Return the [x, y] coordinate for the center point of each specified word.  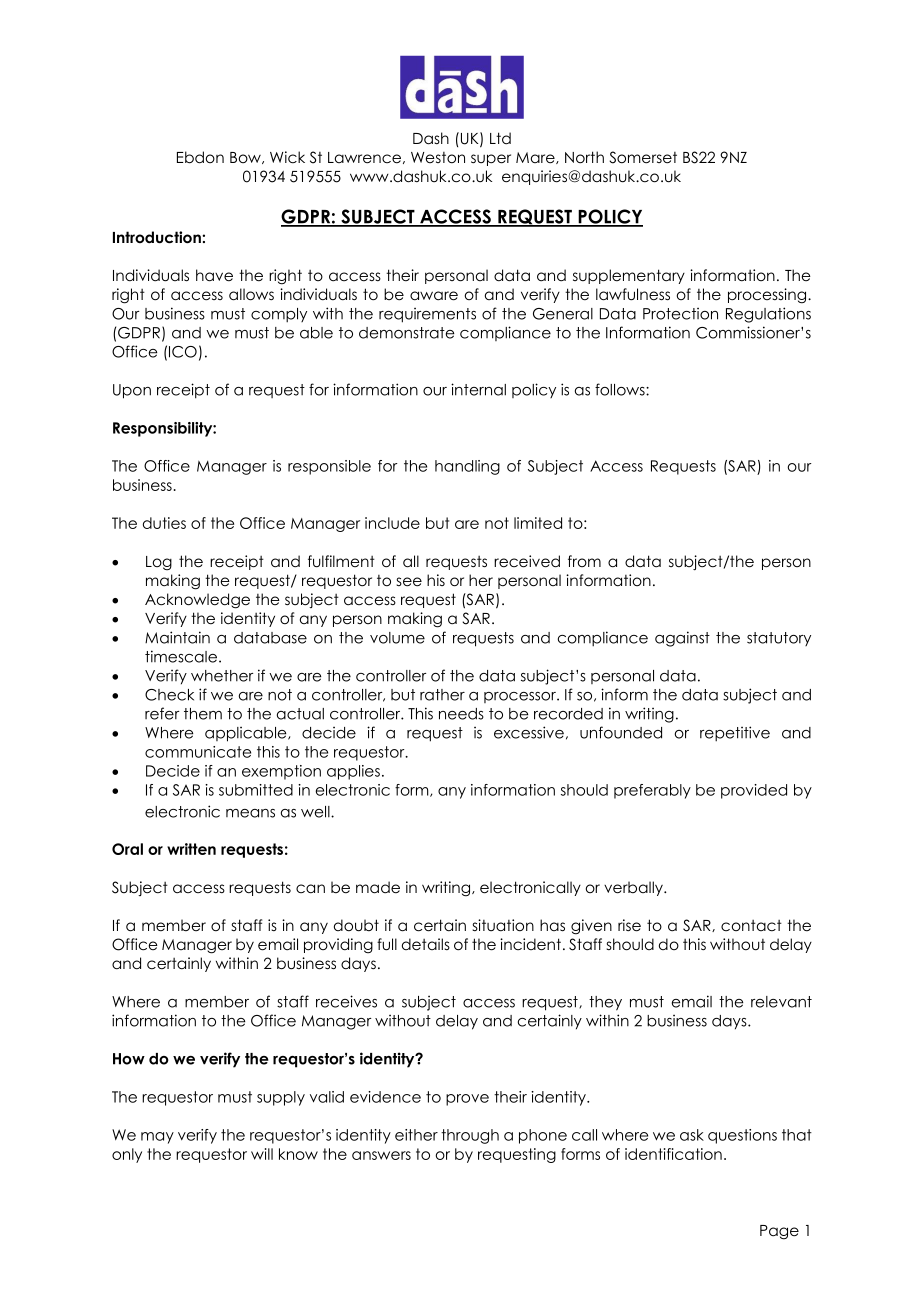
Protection [680, 314]
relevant [781, 1002]
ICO [183, 352]
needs [461, 714]
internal [478, 389]
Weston [438, 158]
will [262, 1154]
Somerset [643, 157]
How [129, 1059]
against [682, 639]
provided [754, 791]
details [426, 944]
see [409, 582]
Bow [246, 158]
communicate [198, 752]
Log [159, 563]
